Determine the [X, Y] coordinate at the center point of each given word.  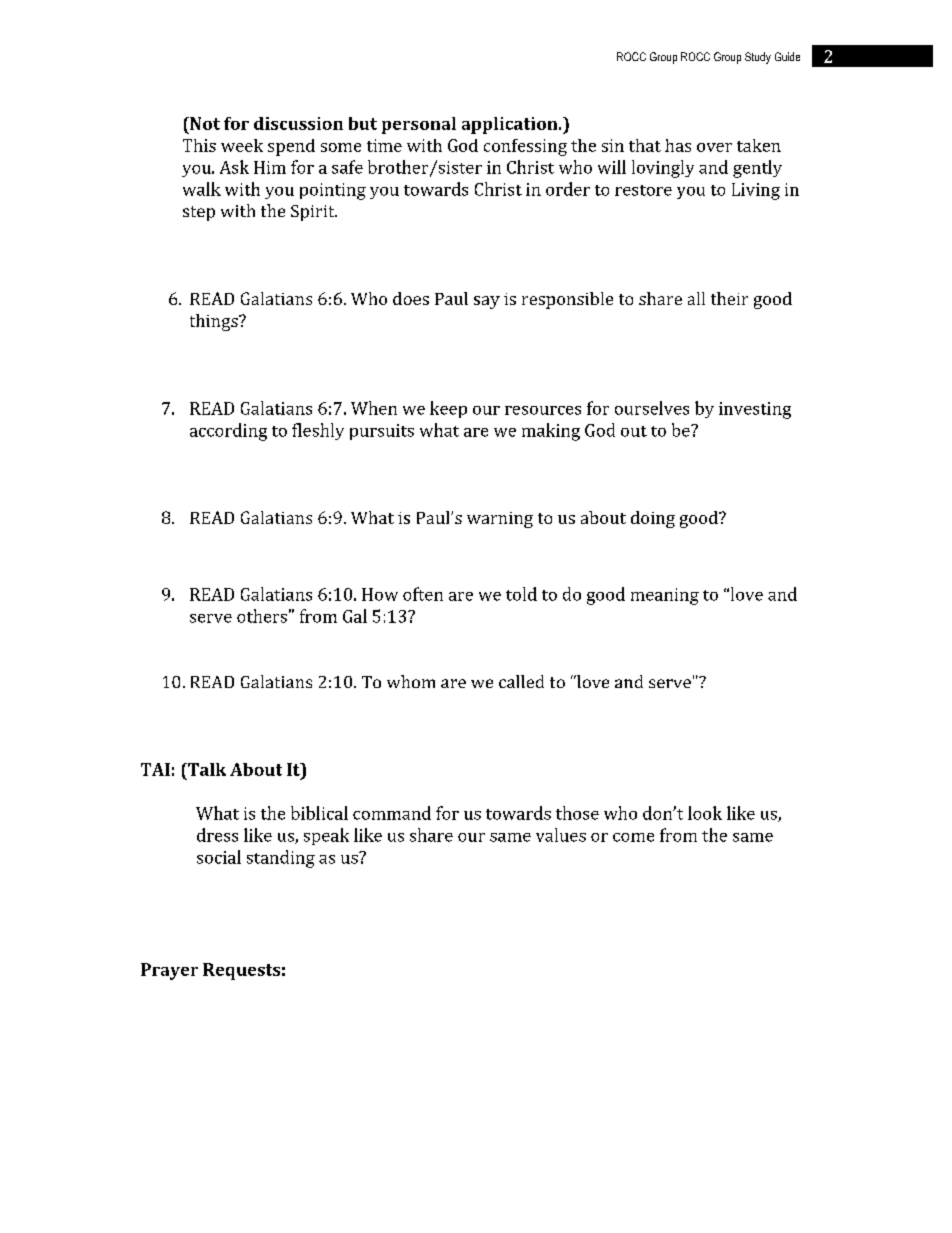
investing [755, 410]
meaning [665, 596]
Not [204, 123]
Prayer [169, 971]
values [561, 835]
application [511, 125]
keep [448, 409]
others [262, 616]
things [215, 322]
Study [758, 58]
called [521, 681]
